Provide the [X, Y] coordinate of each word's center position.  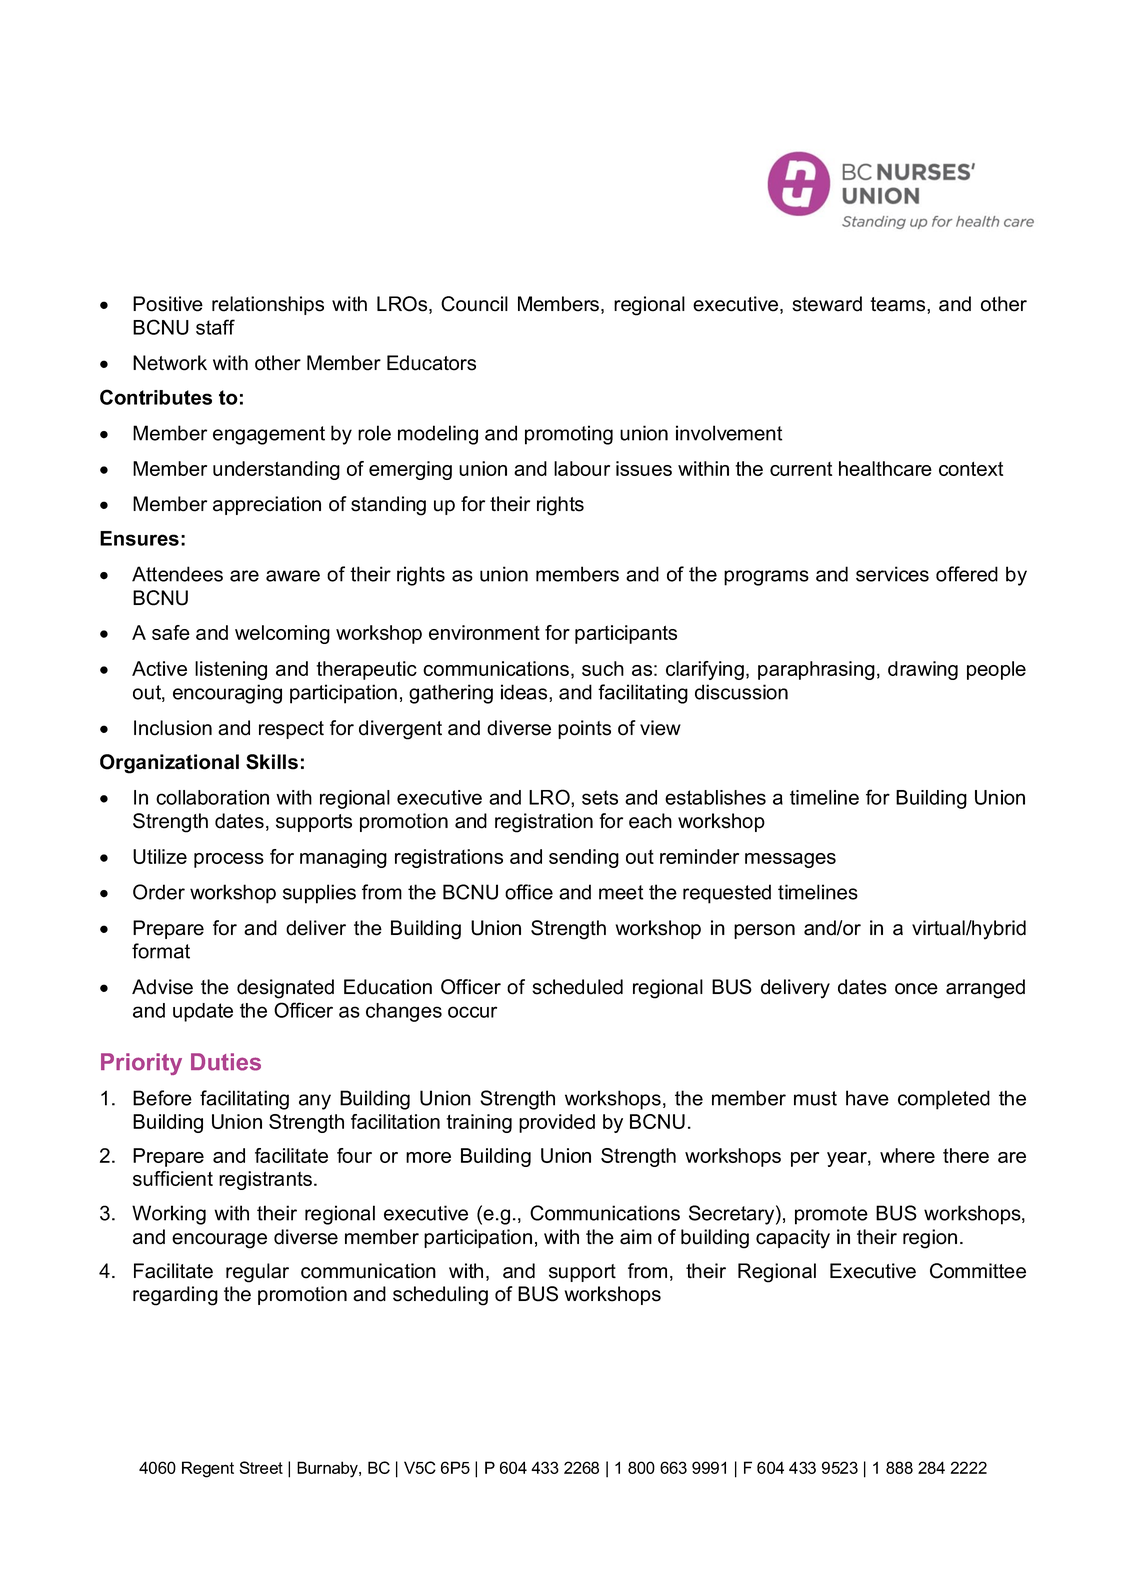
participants [626, 634]
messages [790, 860]
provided [557, 1123]
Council [474, 304]
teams [899, 304]
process [229, 860]
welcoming [282, 634]
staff [215, 327]
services [892, 574]
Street [261, 1467]
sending [584, 858]
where [907, 1155]
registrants [267, 1180]
